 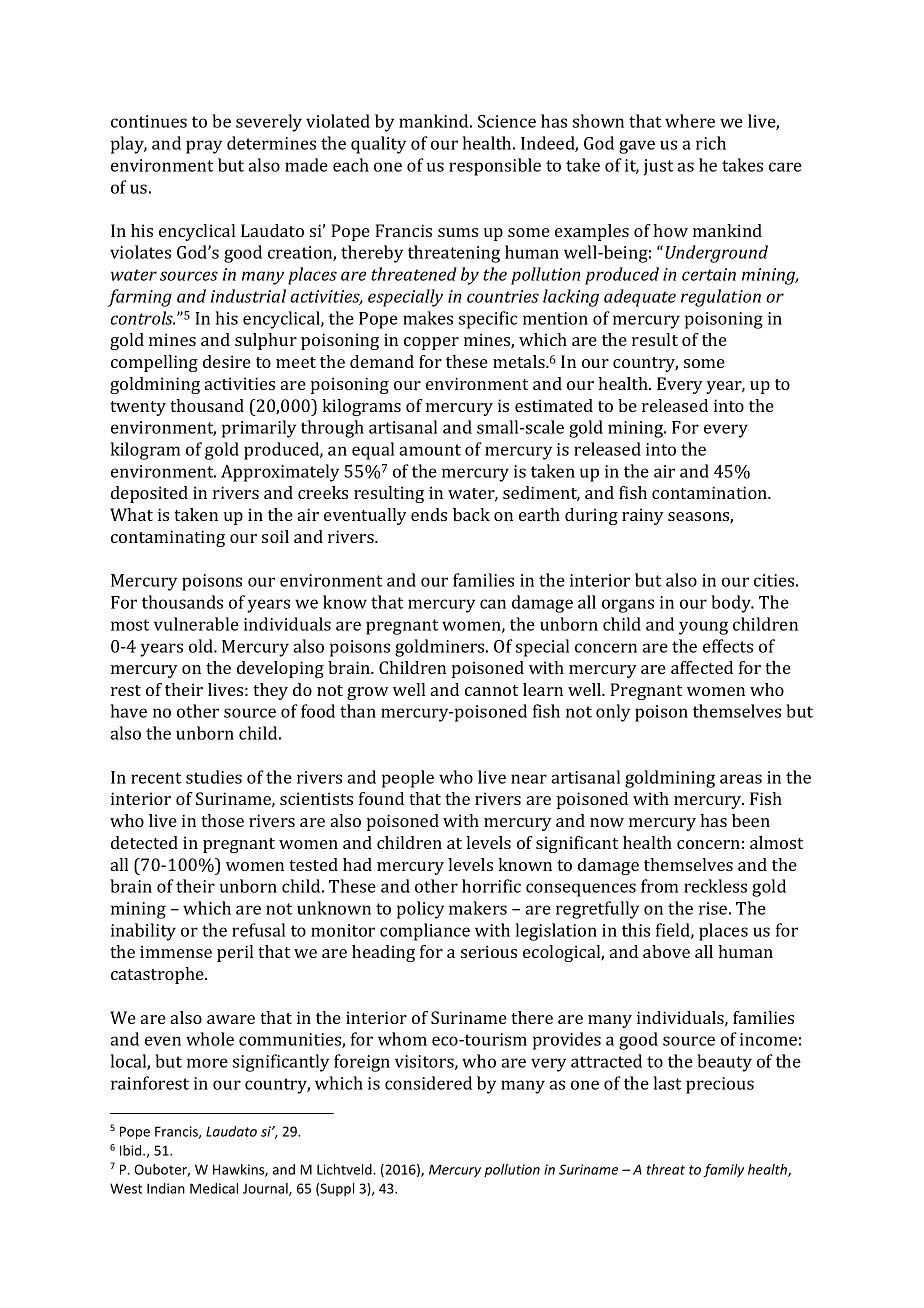 What do you see at coordinates (196, 624) in the page?
I see `vulnerable` at bounding box center [196, 624].
